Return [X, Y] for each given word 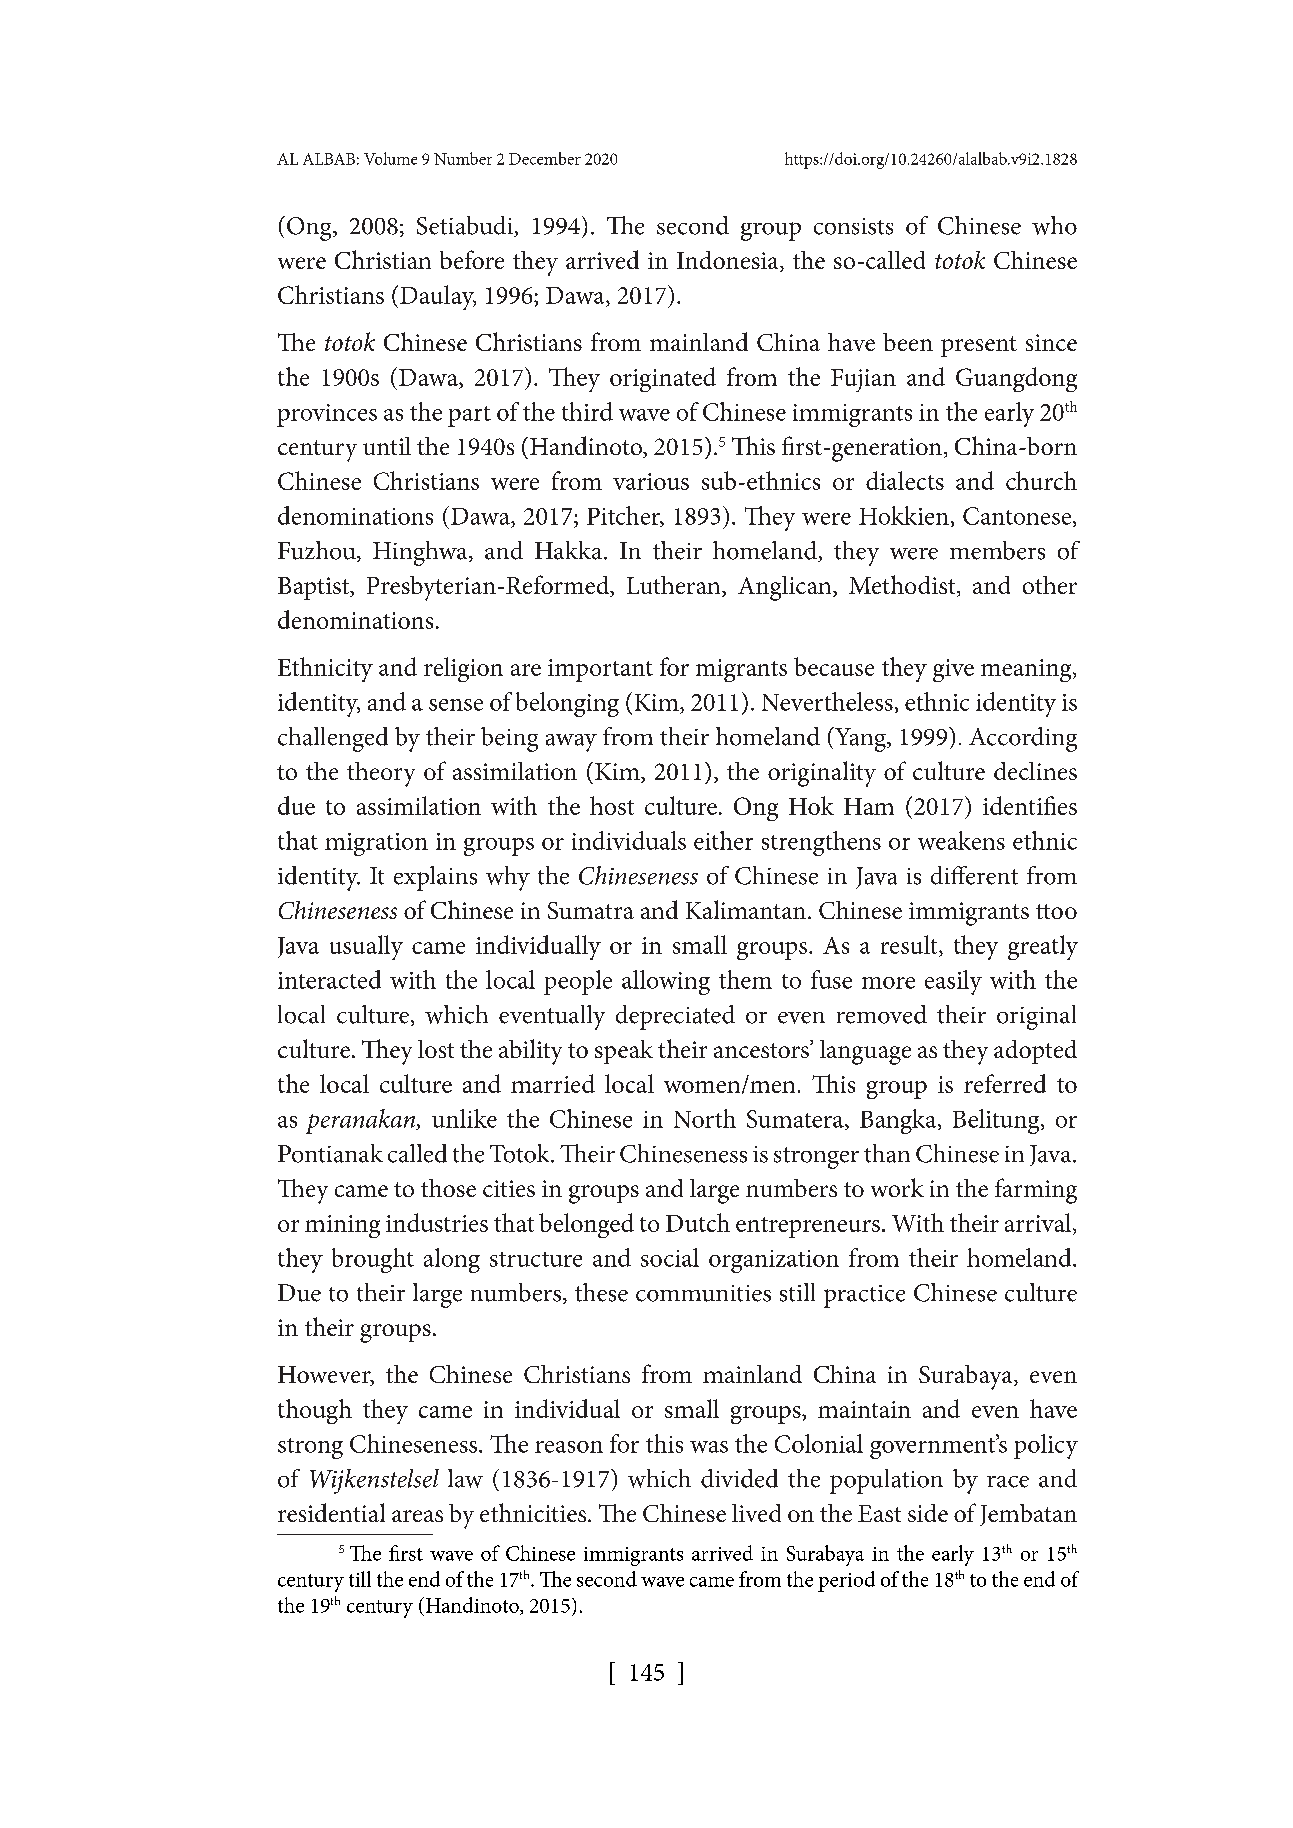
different [974, 875]
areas [417, 1516]
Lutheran [675, 586]
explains [435, 878]
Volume [390, 158]
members [997, 550]
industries [437, 1222]
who [1054, 225]
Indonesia [729, 261]
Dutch [698, 1222]
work [897, 1187]
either [723, 840]
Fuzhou [318, 551]
